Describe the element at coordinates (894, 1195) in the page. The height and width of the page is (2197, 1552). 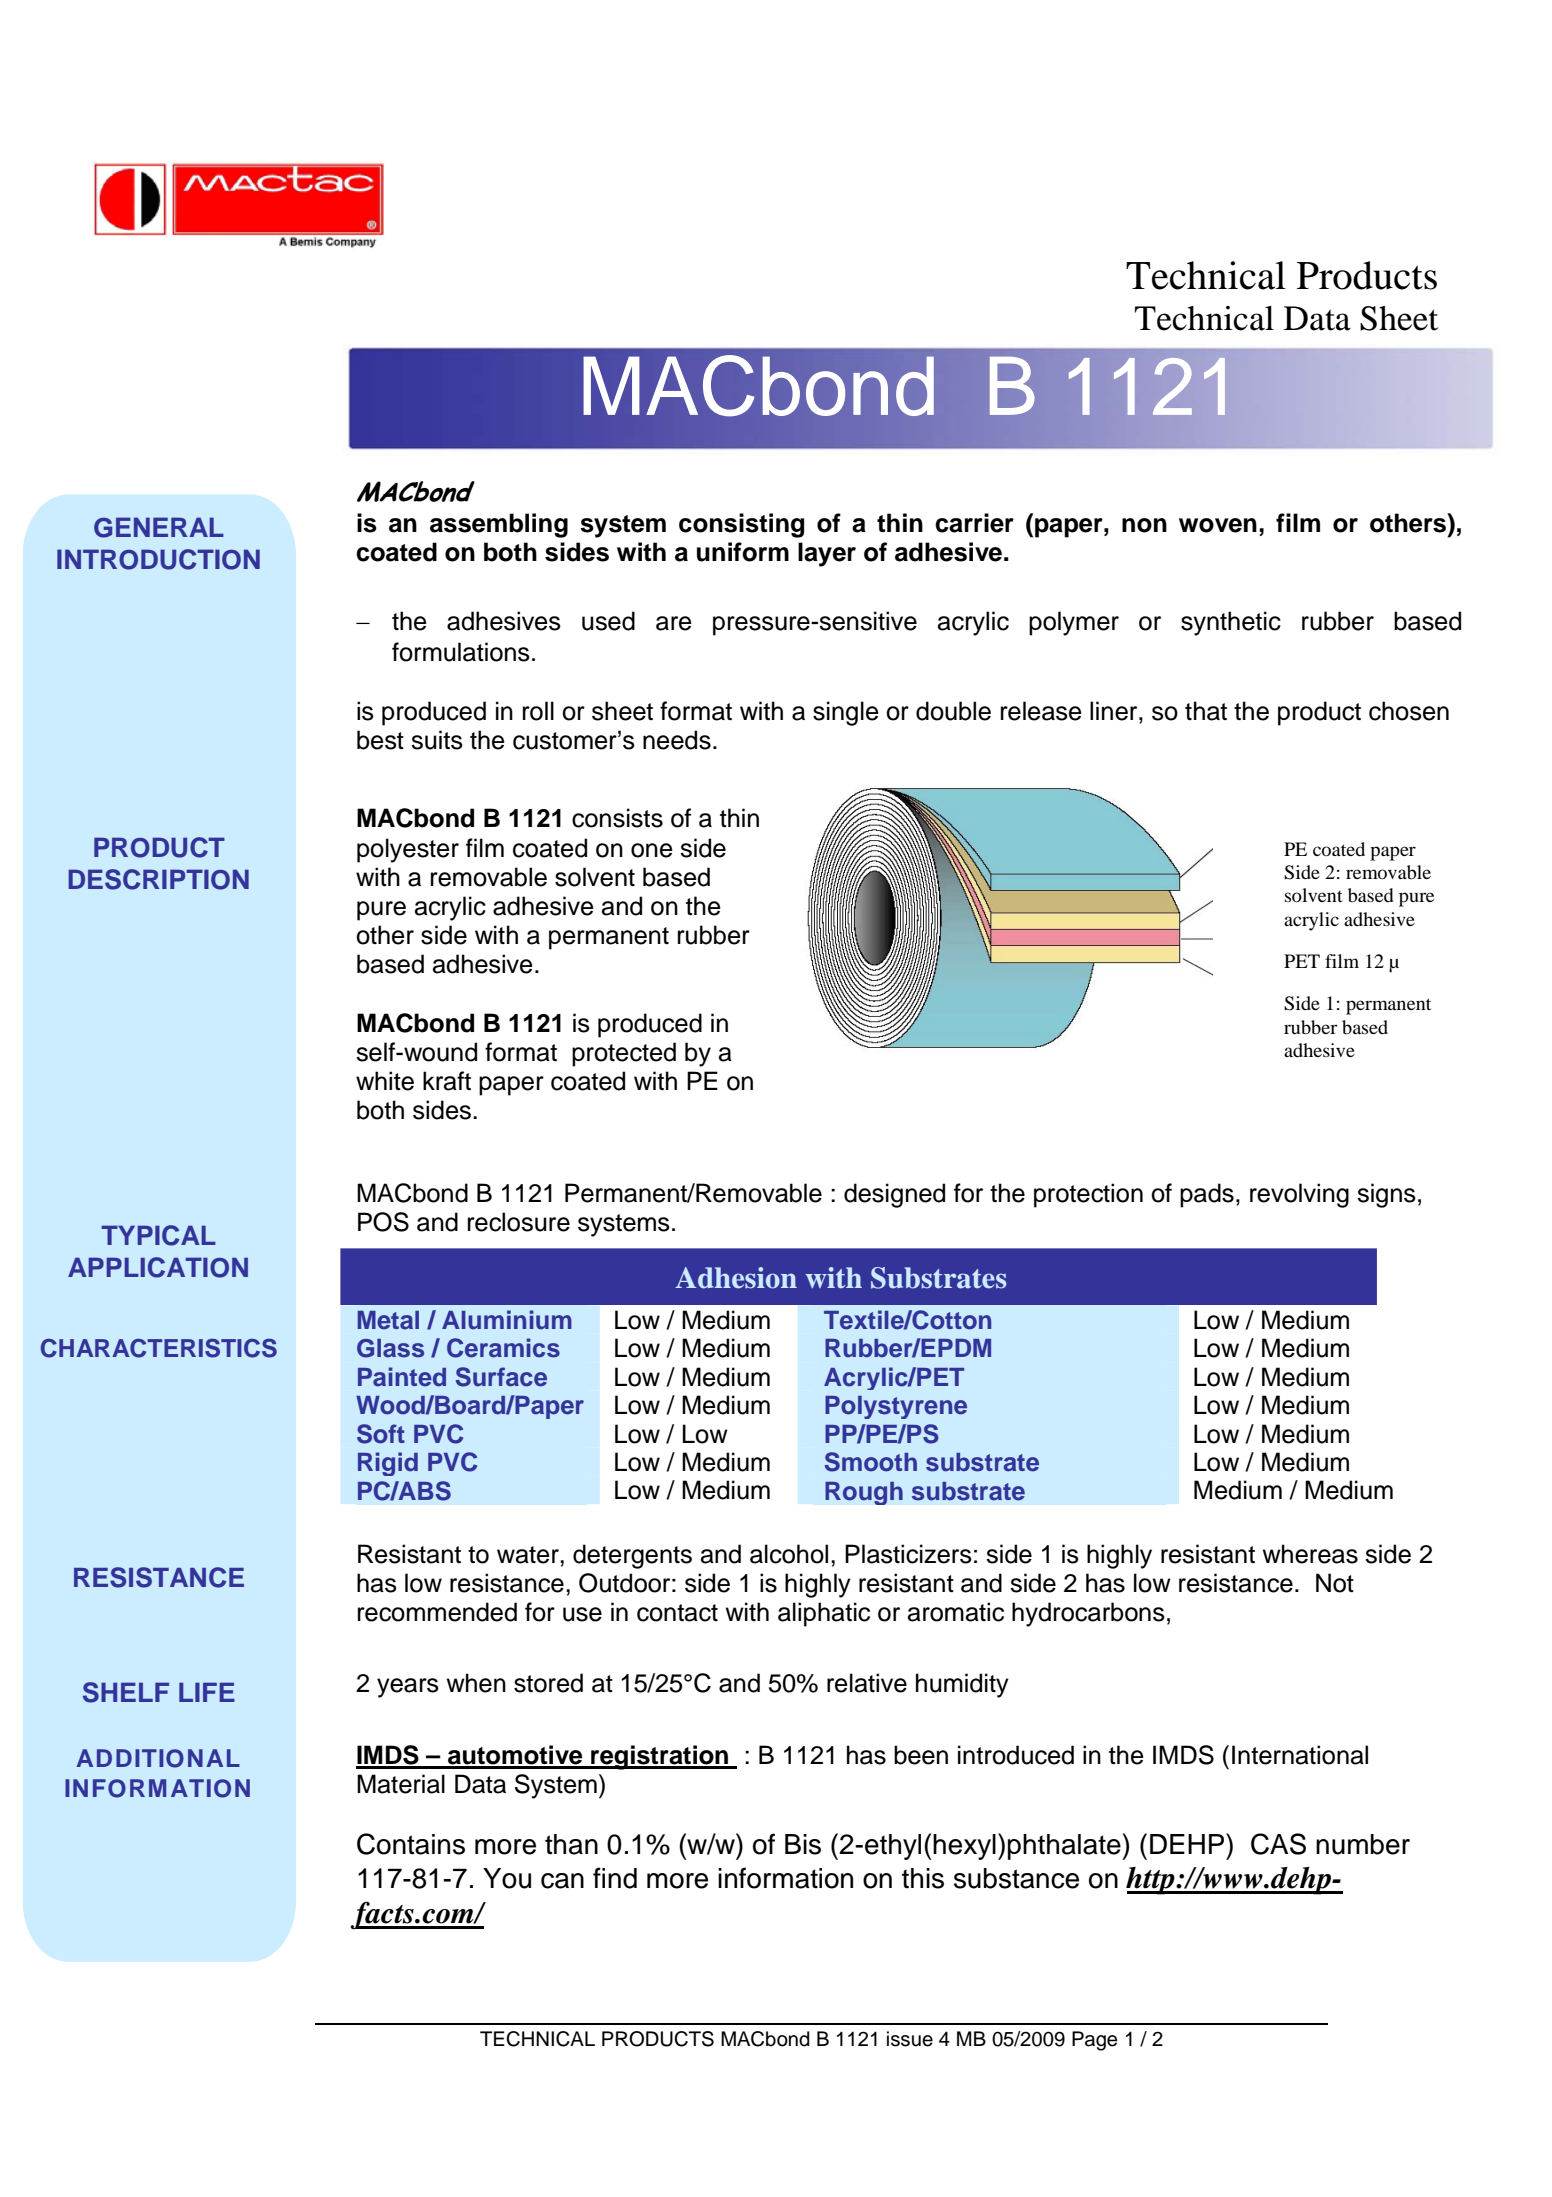
I see `designed` at that location.
